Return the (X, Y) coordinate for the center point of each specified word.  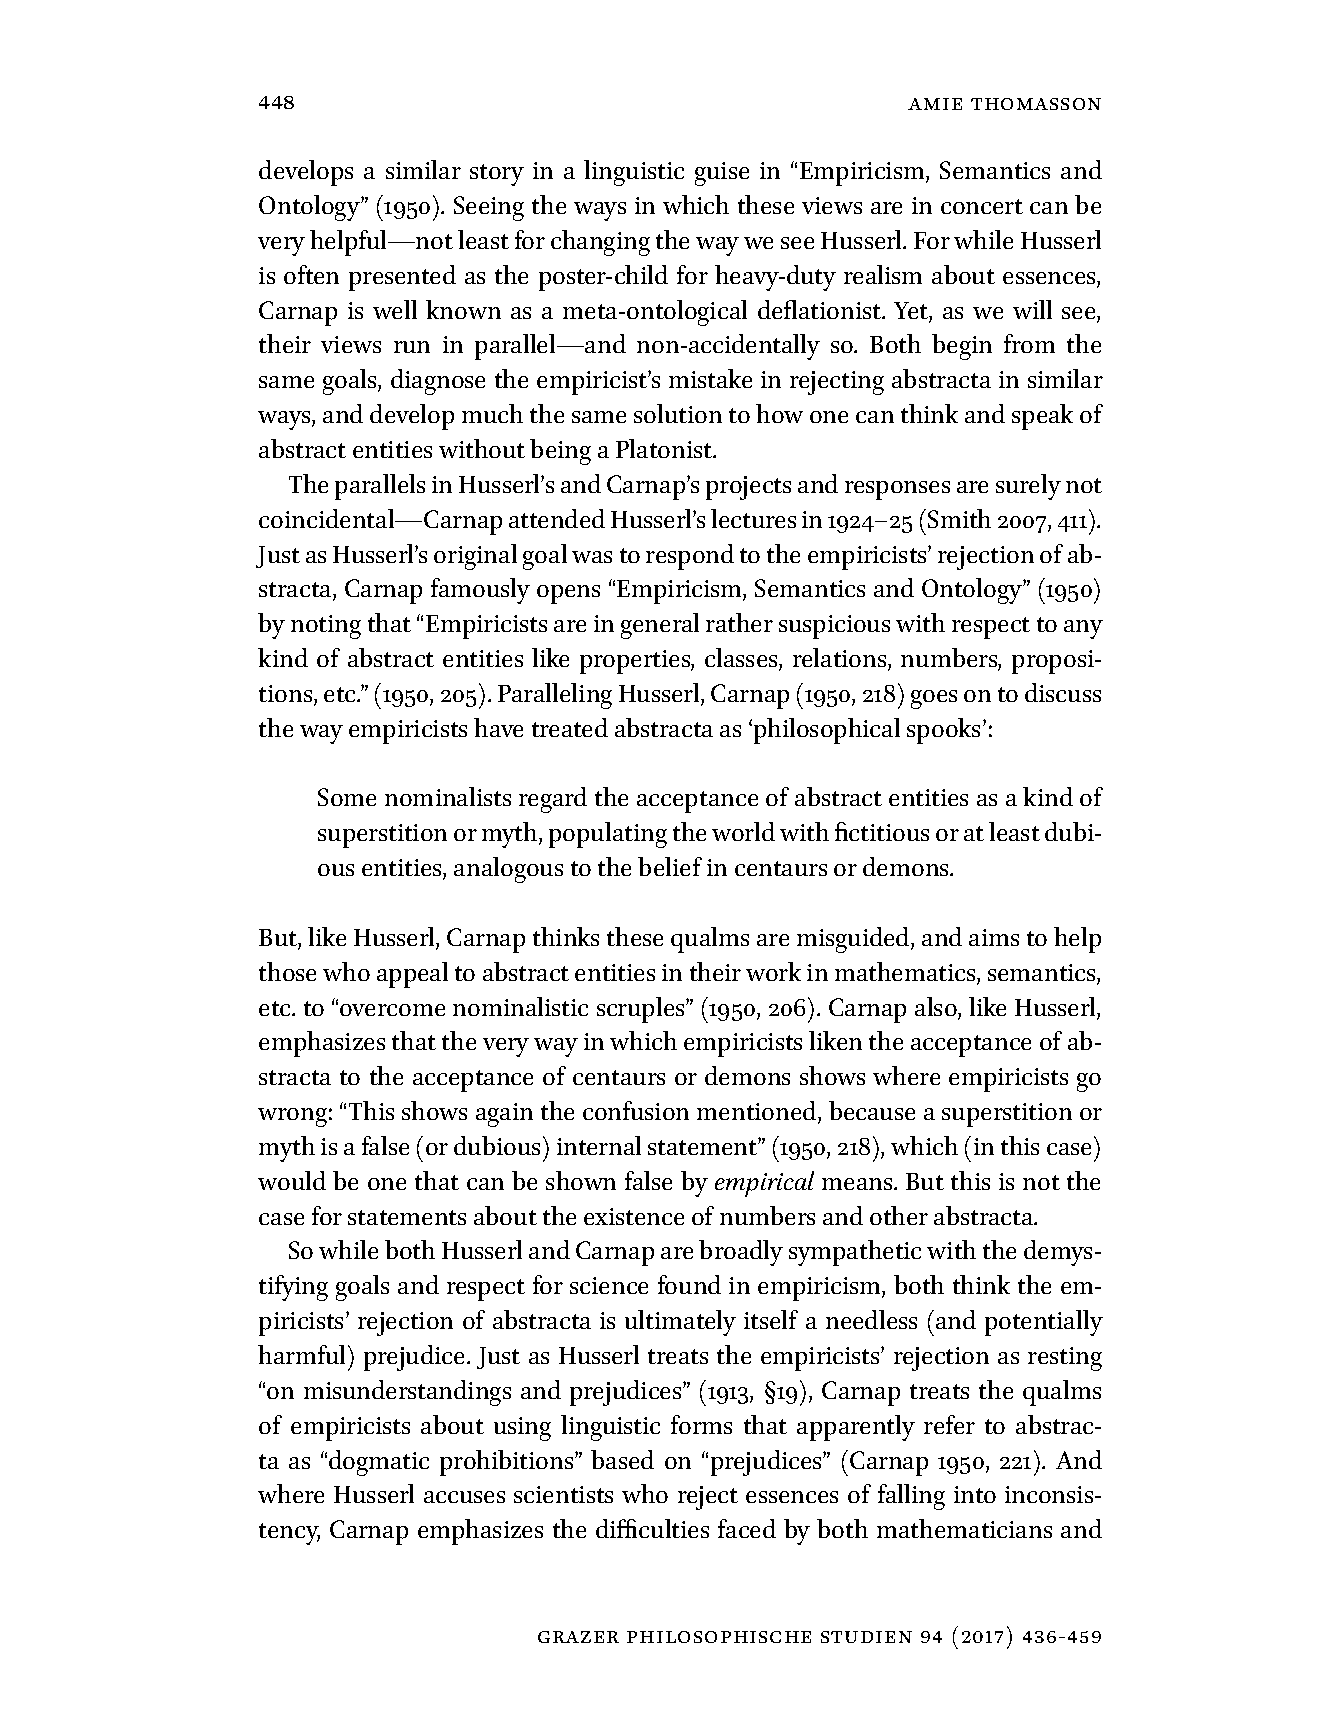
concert (982, 206)
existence (634, 1216)
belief (670, 866)
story (497, 175)
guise (722, 174)
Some (347, 797)
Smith (959, 518)
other (899, 1215)
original (475, 557)
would (292, 1180)
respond (690, 557)
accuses (464, 1497)
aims (994, 937)
